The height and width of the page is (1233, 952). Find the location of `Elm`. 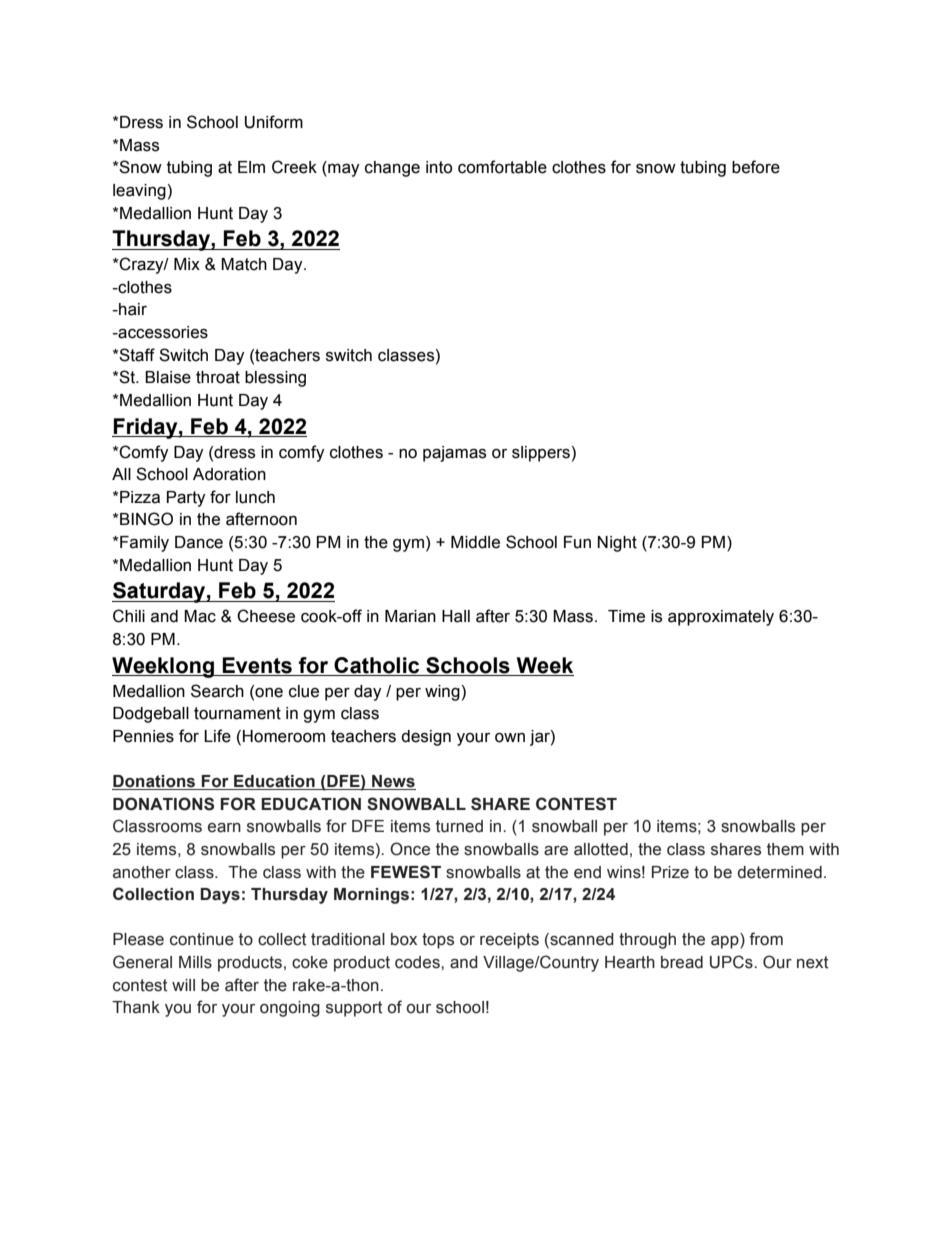

Elm is located at coordinates (251, 167).
